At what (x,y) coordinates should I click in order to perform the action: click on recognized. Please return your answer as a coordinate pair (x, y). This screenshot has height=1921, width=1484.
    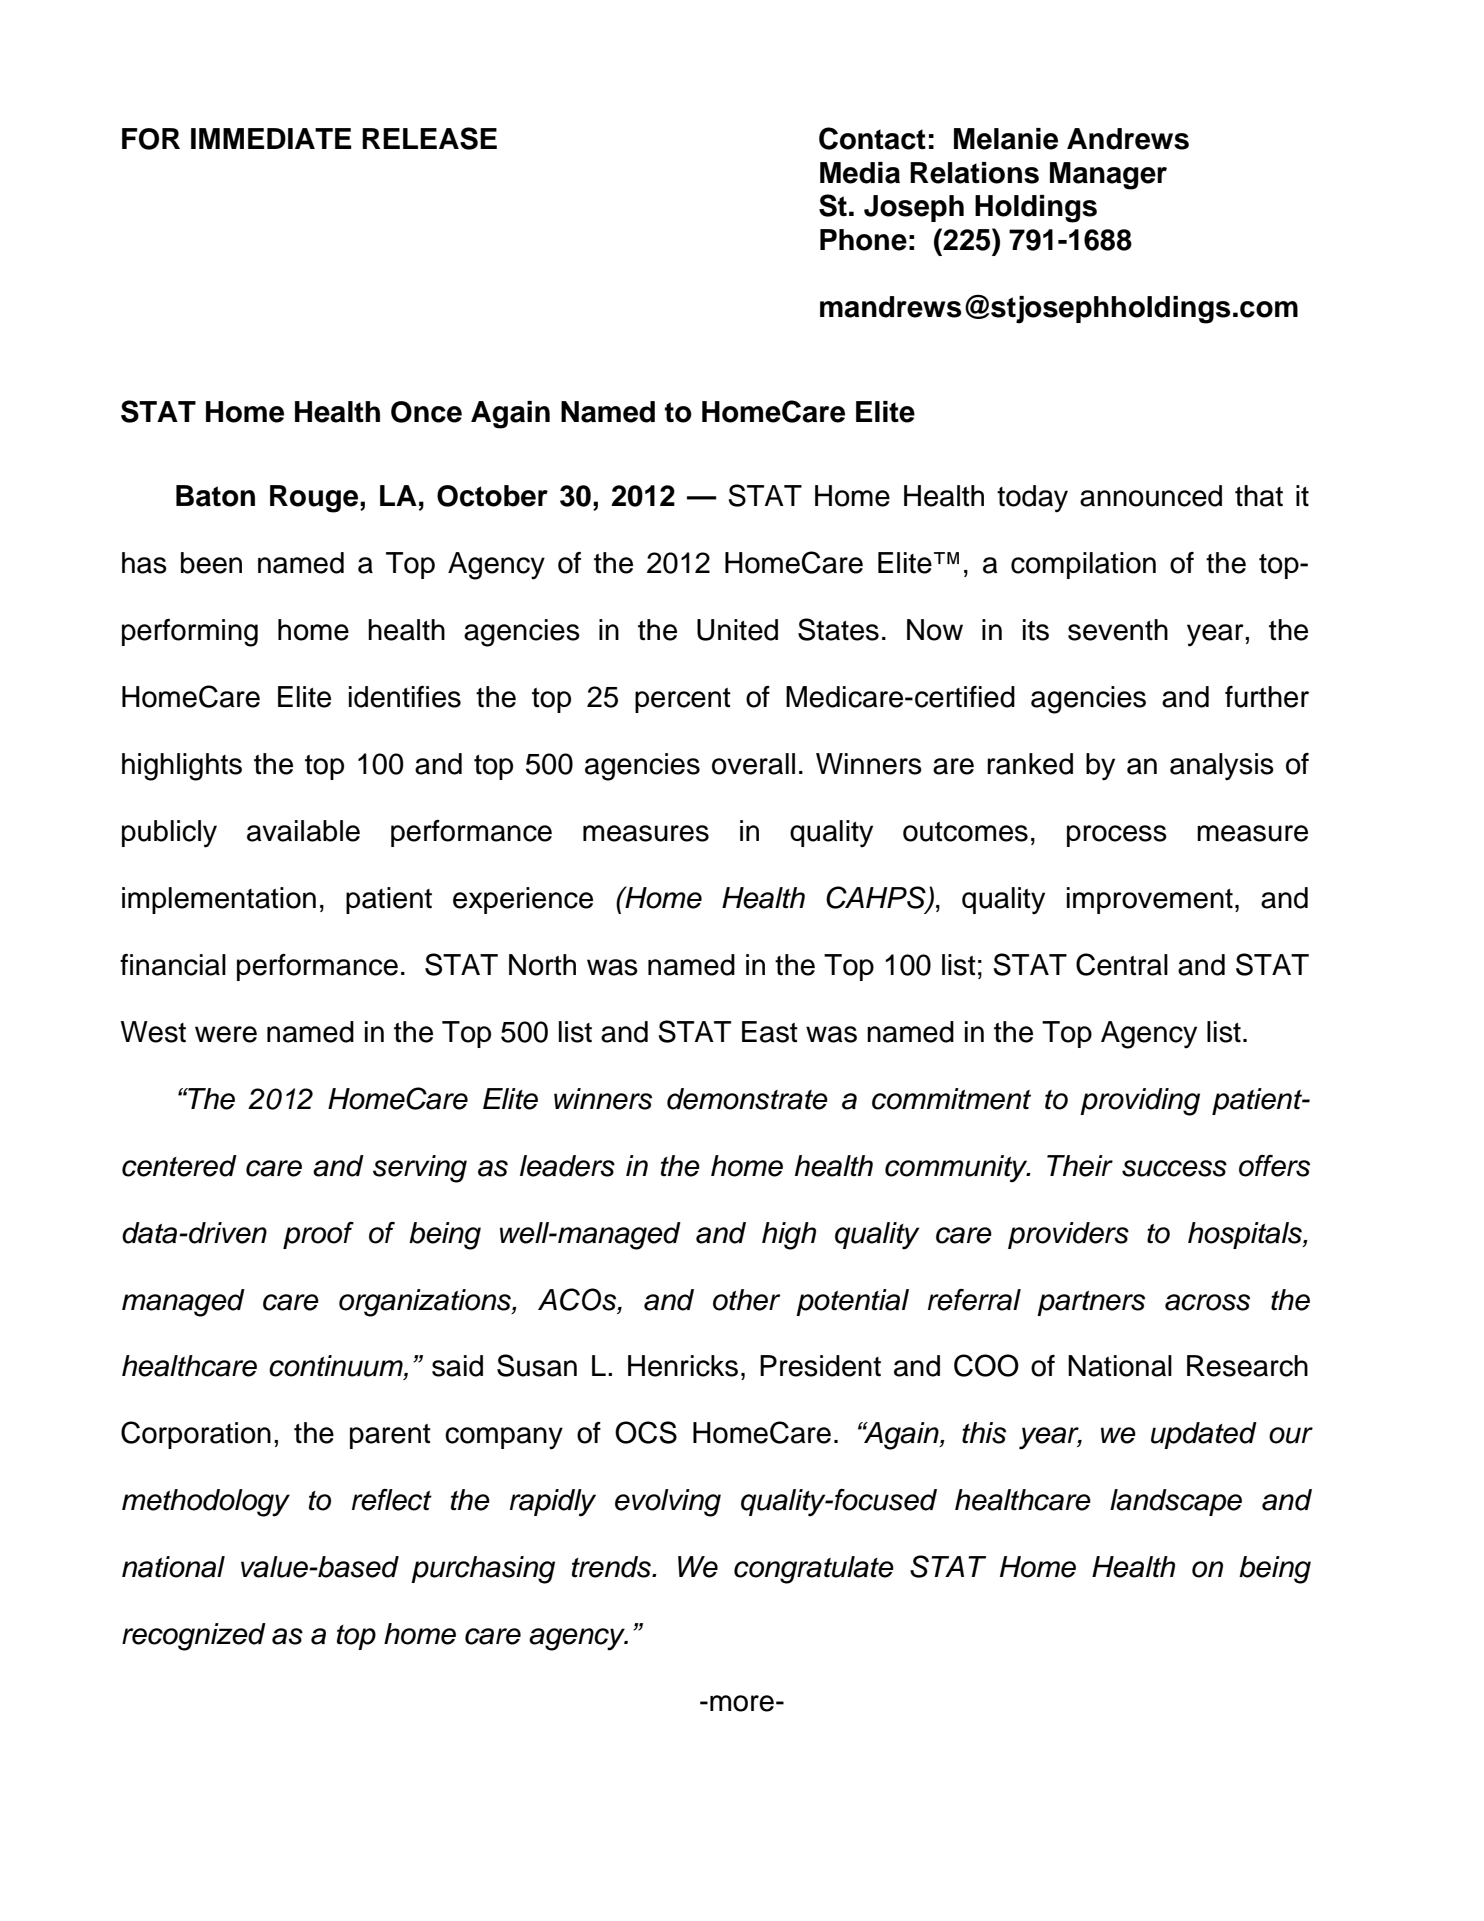
    Looking at the image, I should click on (194, 1637).
